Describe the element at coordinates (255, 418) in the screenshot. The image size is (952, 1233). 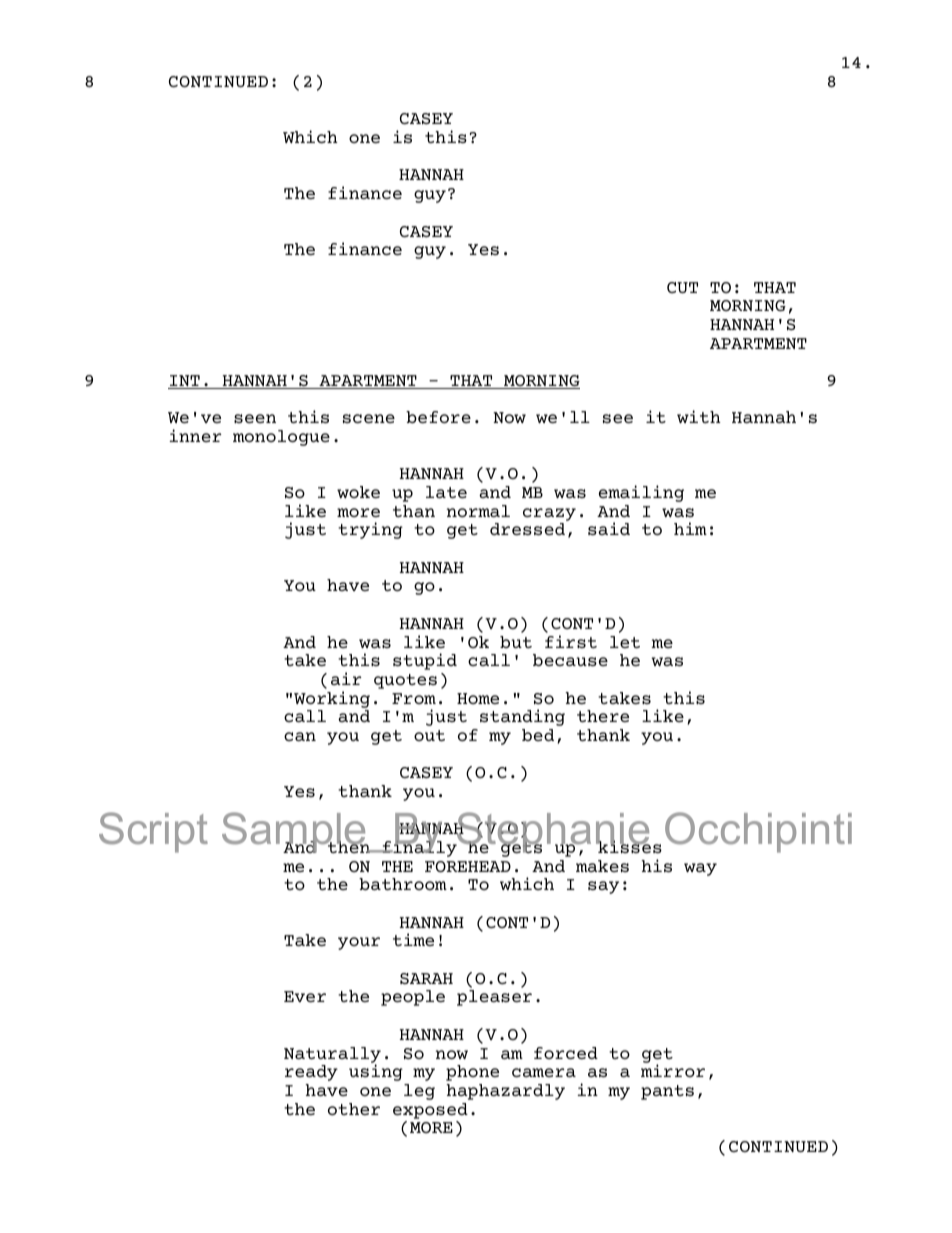
I see `seen` at that location.
